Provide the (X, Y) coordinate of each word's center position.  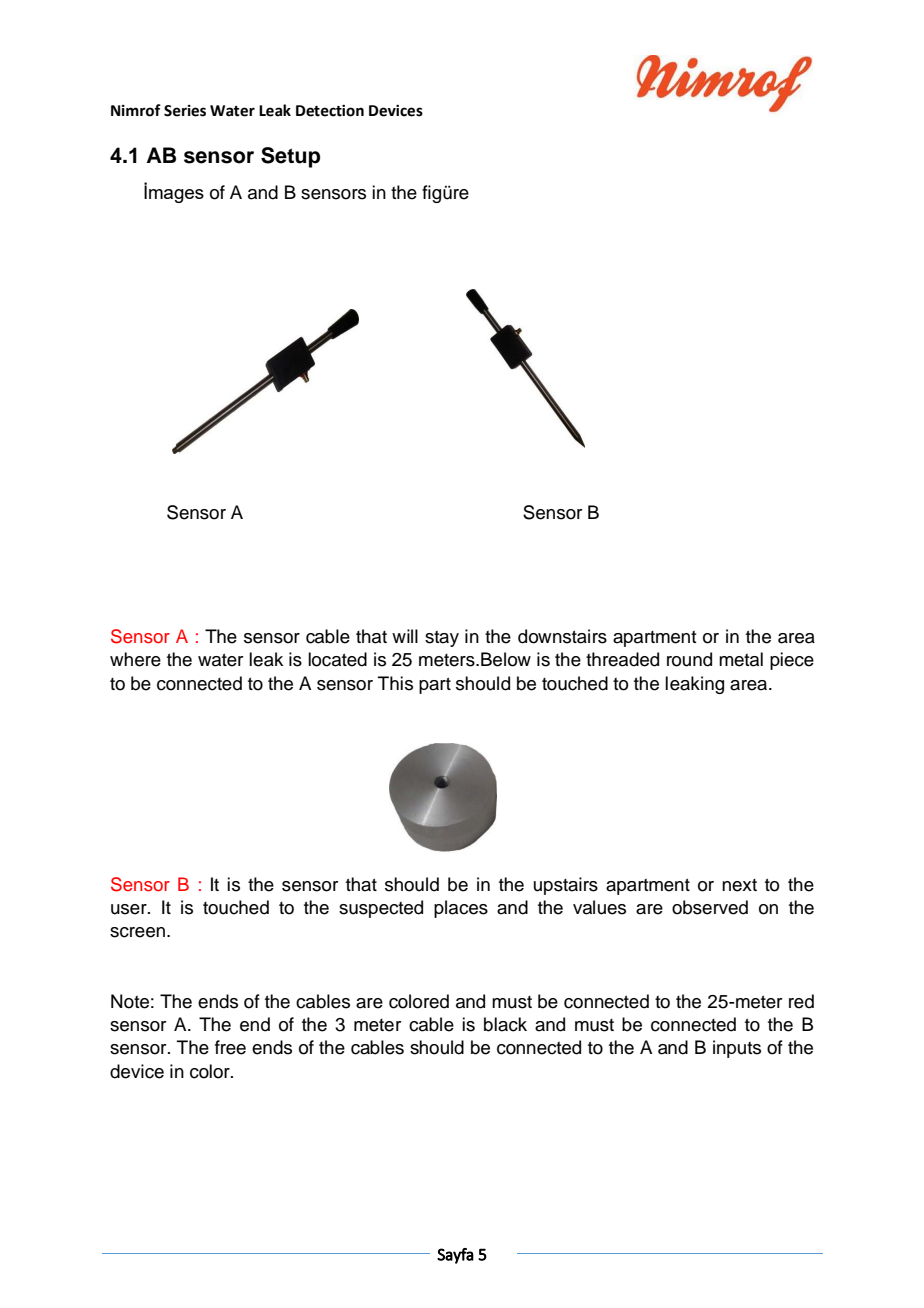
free (230, 1047)
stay (442, 639)
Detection (330, 111)
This (395, 683)
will (405, 636)
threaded (622, 659)
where (135, 659)
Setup (290, 157)
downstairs (562, 636)
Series (185, 111)
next (739, 885)
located (337, 659)
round (689, 659)
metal (741, 659)
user (130, 909)
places (461, 909)
